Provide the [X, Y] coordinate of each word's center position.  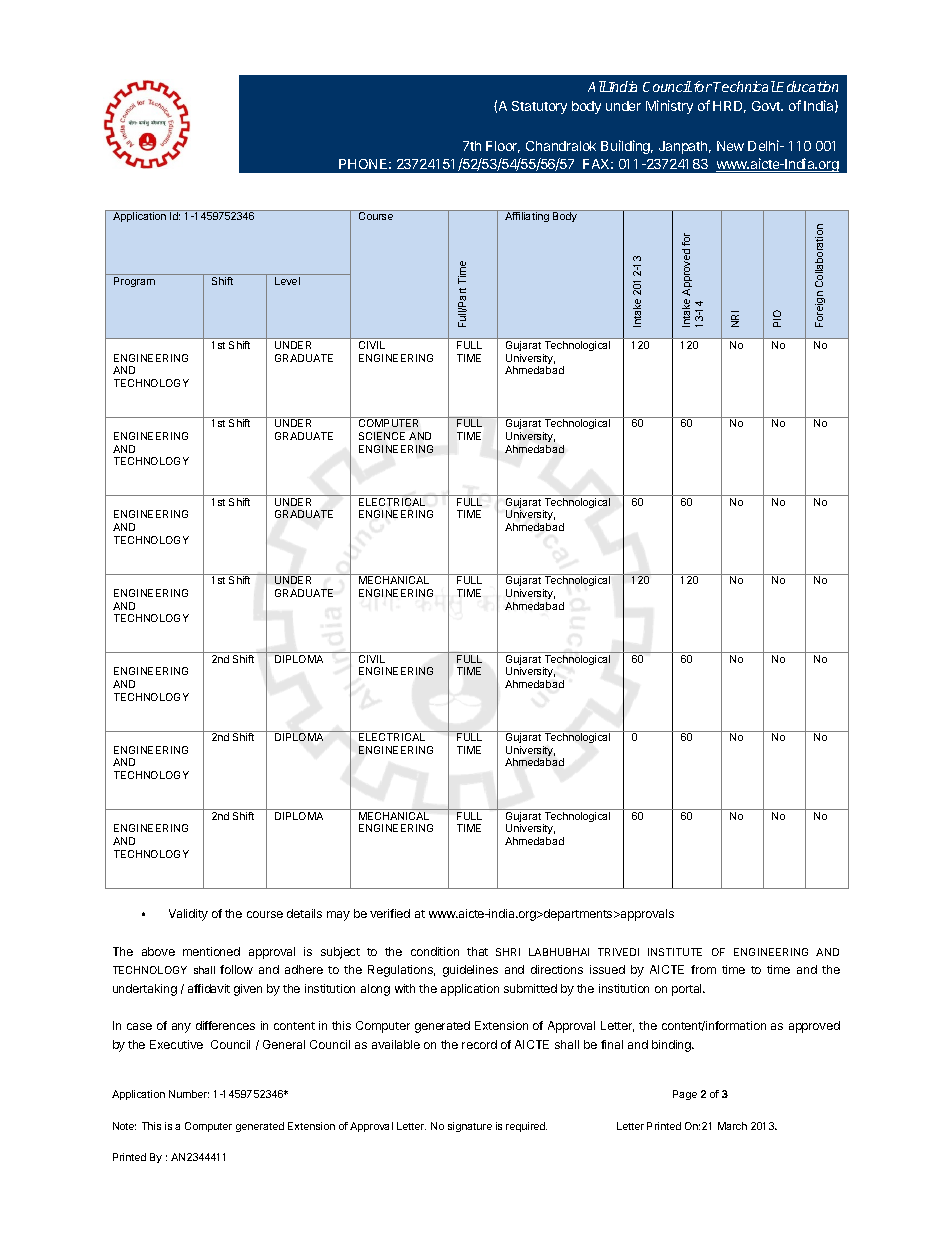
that [477, 951]
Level [287, 281]
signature [470, 1127]
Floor [503, 147]
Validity [188, 915]
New [730, 146]
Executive [176, 1044]
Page [685, 1095]
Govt [767, 106]
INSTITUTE [675, 952]
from [703, 969]
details [304, 913]
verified [390, 913]
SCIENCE [382, 436]
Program [134, 282]
